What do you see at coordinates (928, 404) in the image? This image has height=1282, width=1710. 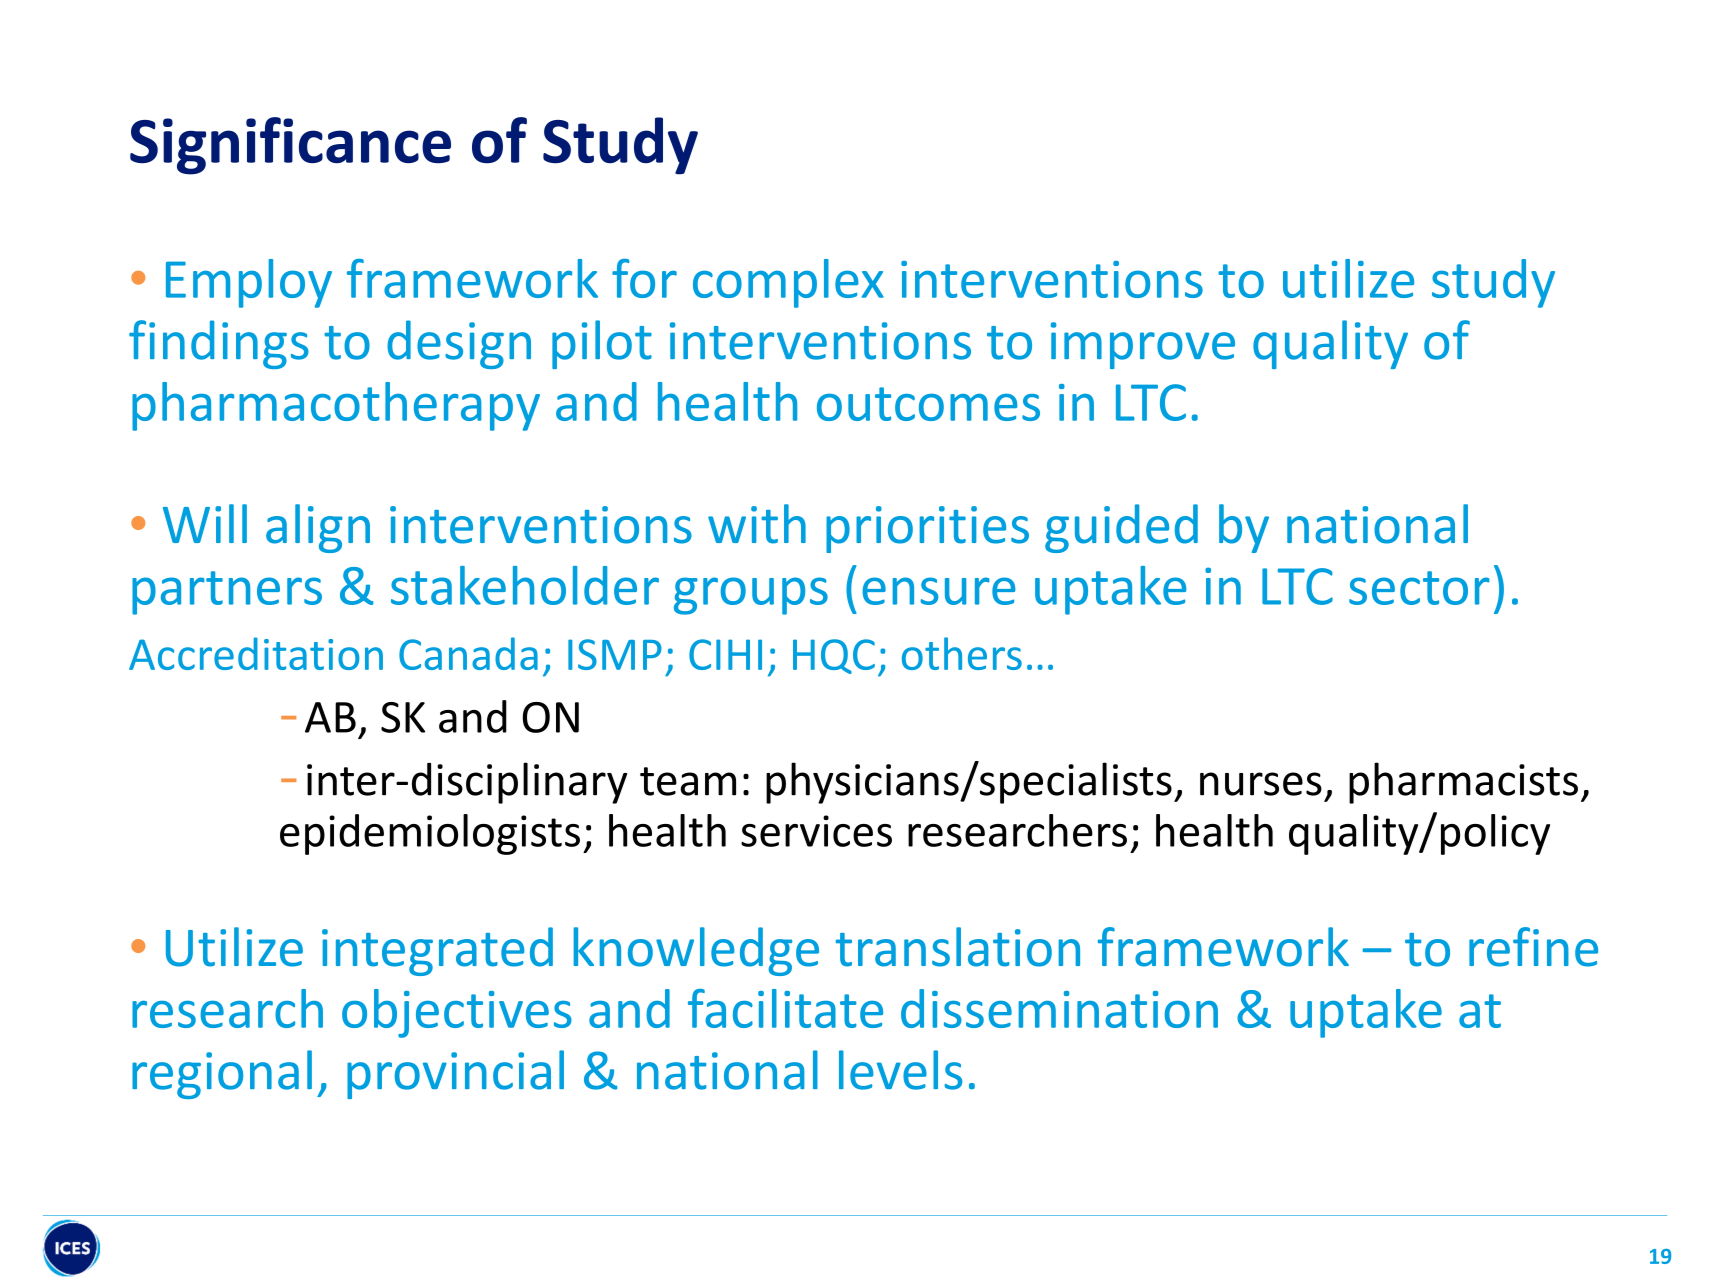 I see `outcomes` at bounding box center [928, 404].
